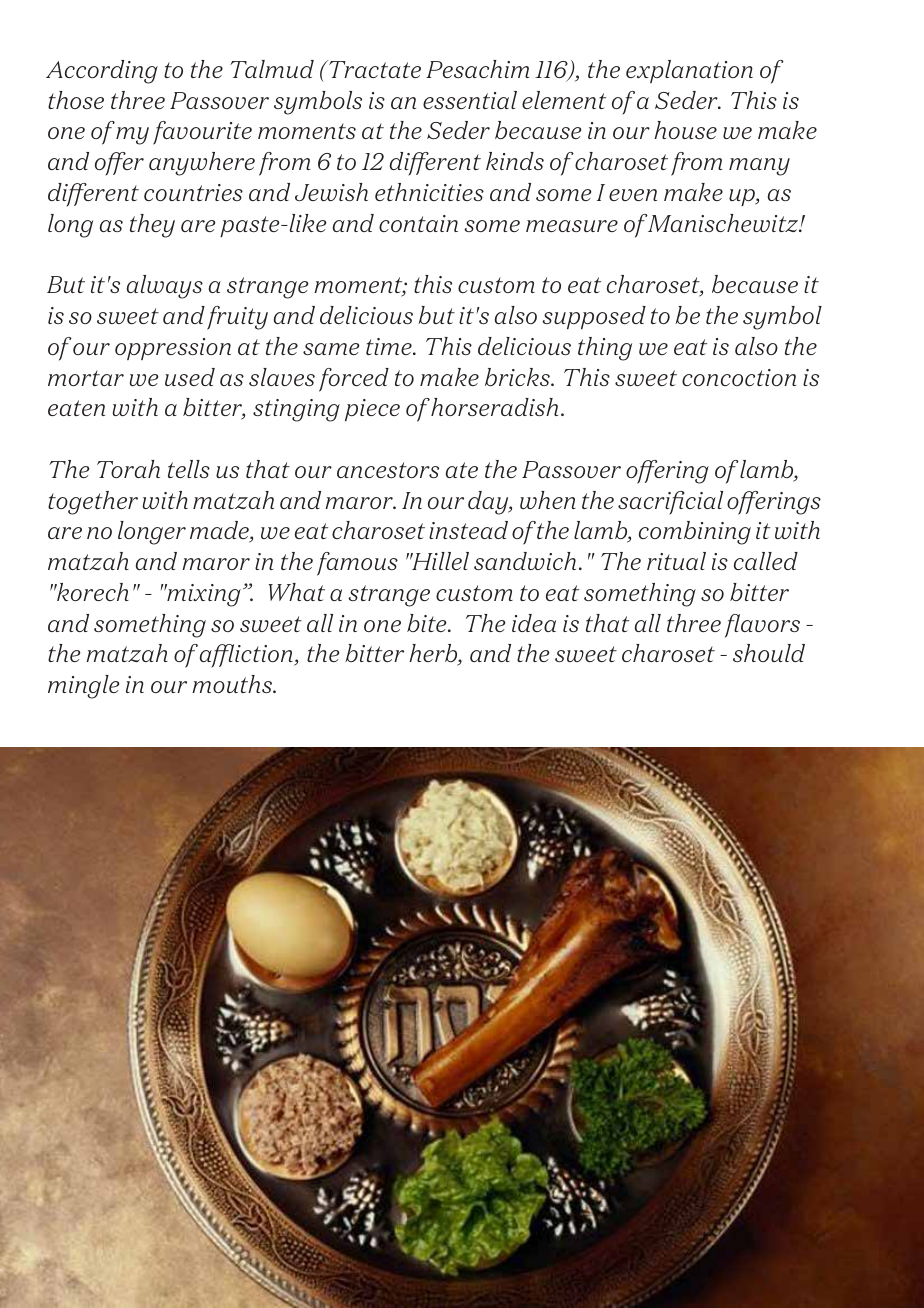 The width and height of the page is (924, 1308). What do you see at coordinates (102, 72) in the page?
I see `According` at bounding box center [102, 72].
